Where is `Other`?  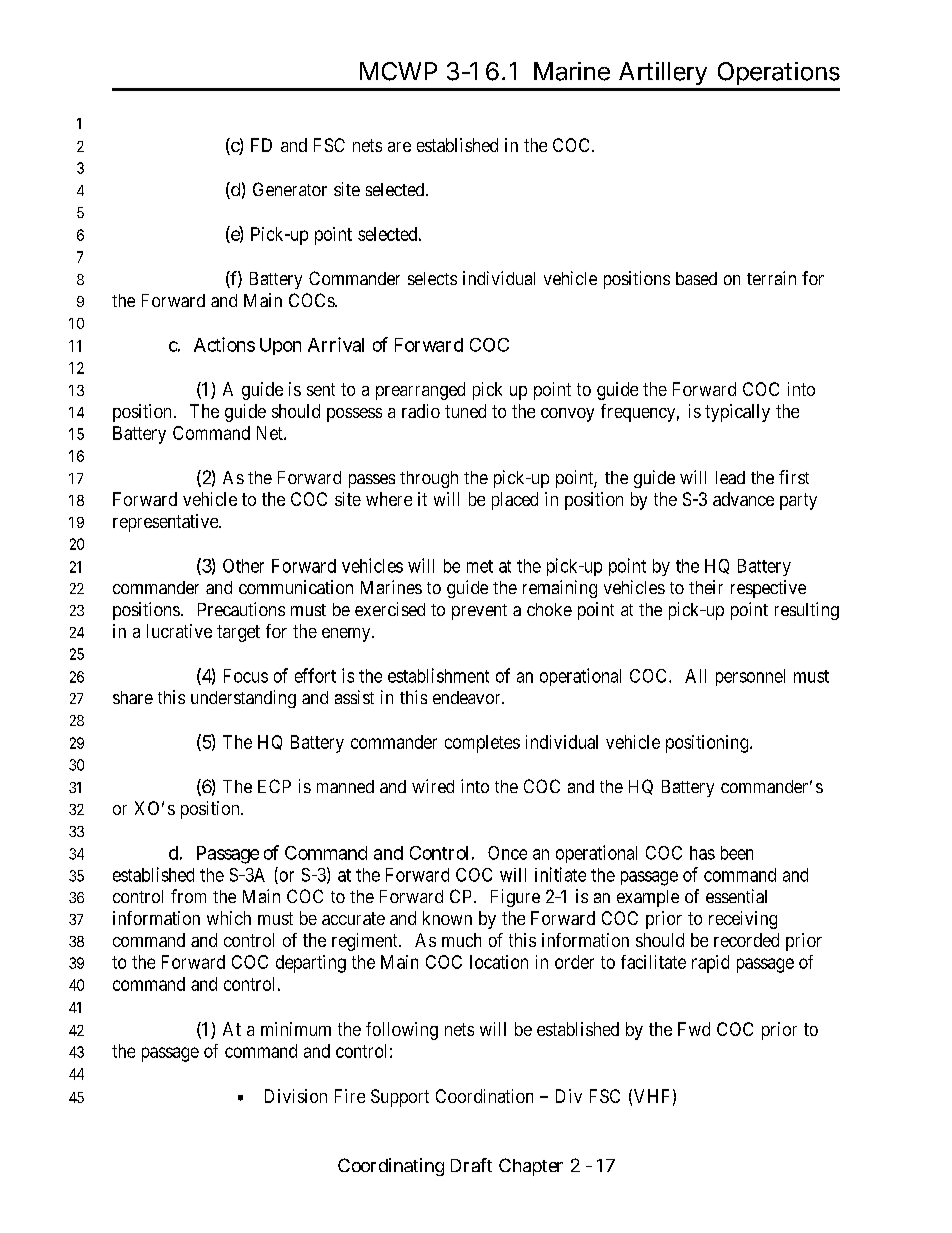
Other is located at coordinates (243, 566).
